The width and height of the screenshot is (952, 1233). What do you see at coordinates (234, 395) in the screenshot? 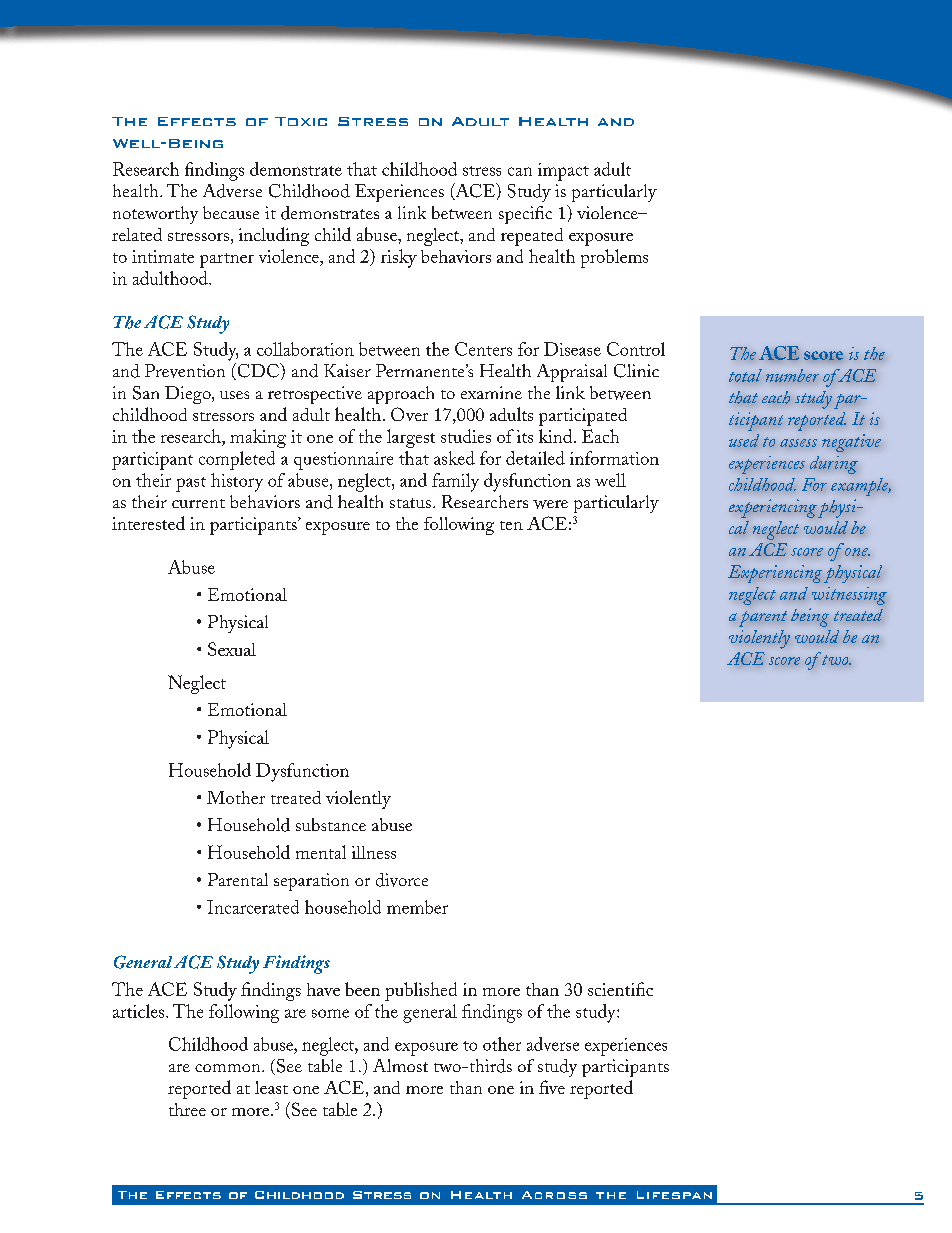
I see `uses` at bounding box center [234, 395].
